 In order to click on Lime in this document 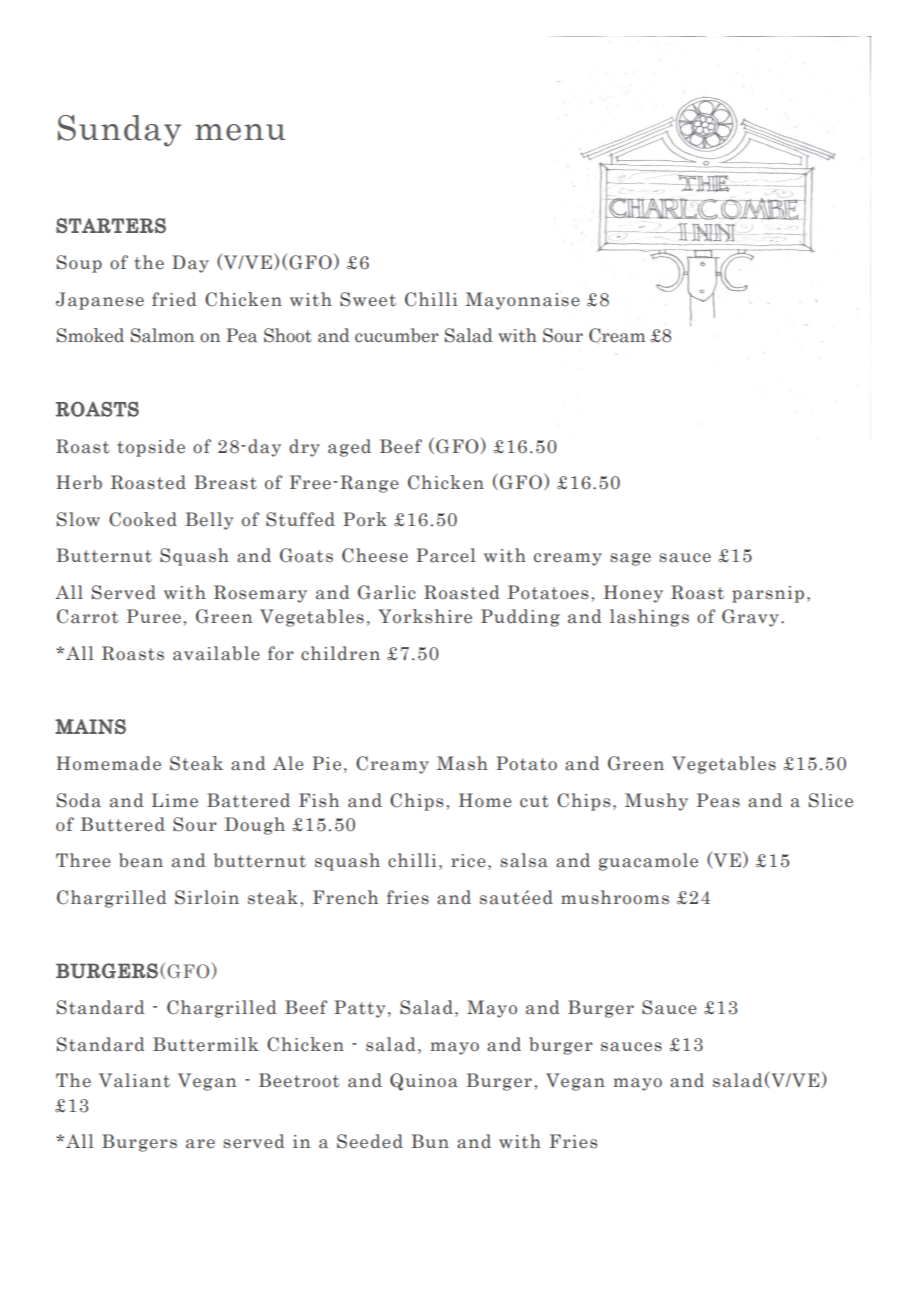, I will do `click(174, 800)`.
